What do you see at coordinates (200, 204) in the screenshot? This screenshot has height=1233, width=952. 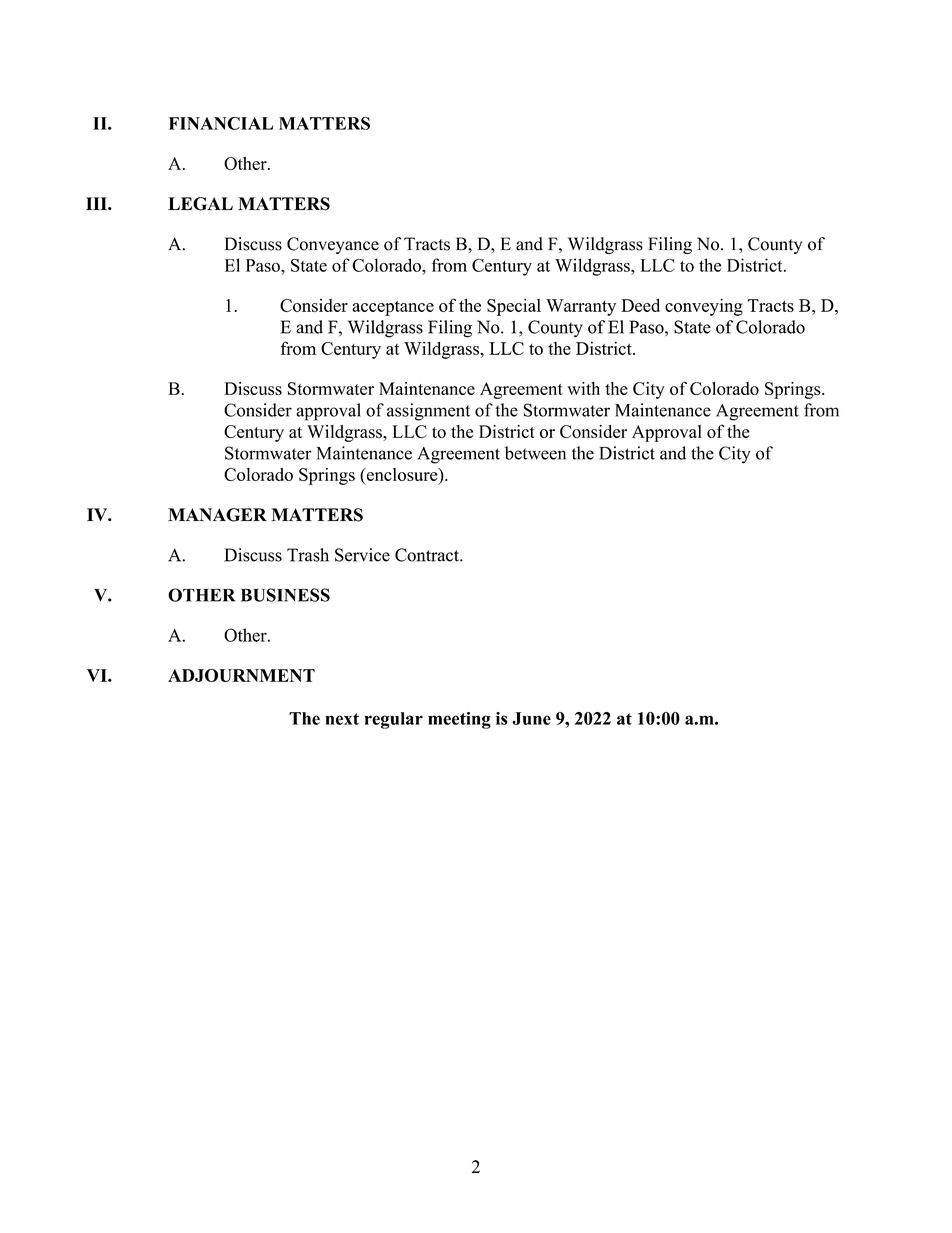 I see `LEGAL` at bounding box center [200, 204].
